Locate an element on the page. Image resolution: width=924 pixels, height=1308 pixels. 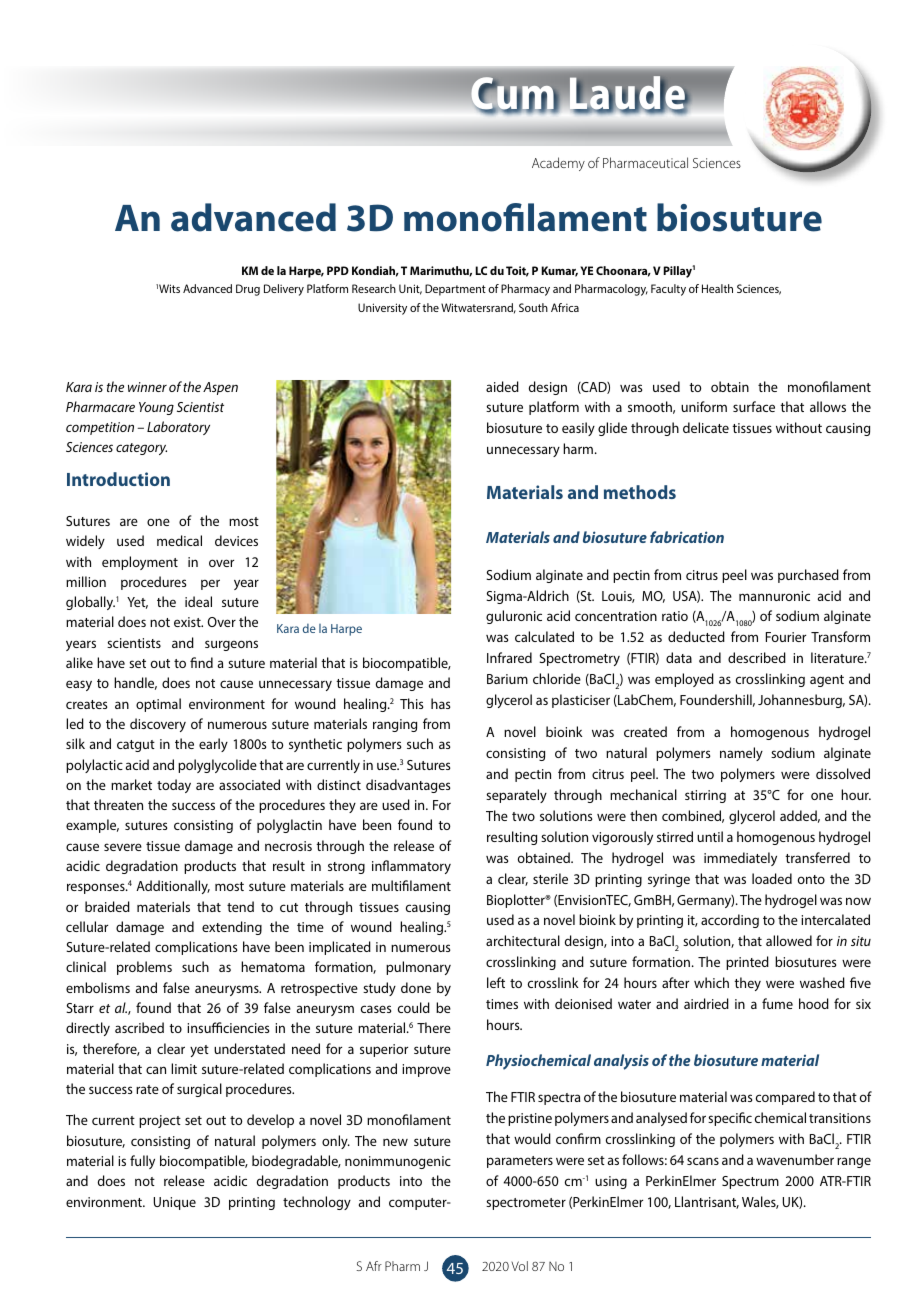
Academy is located at coordinates (558, 164).
